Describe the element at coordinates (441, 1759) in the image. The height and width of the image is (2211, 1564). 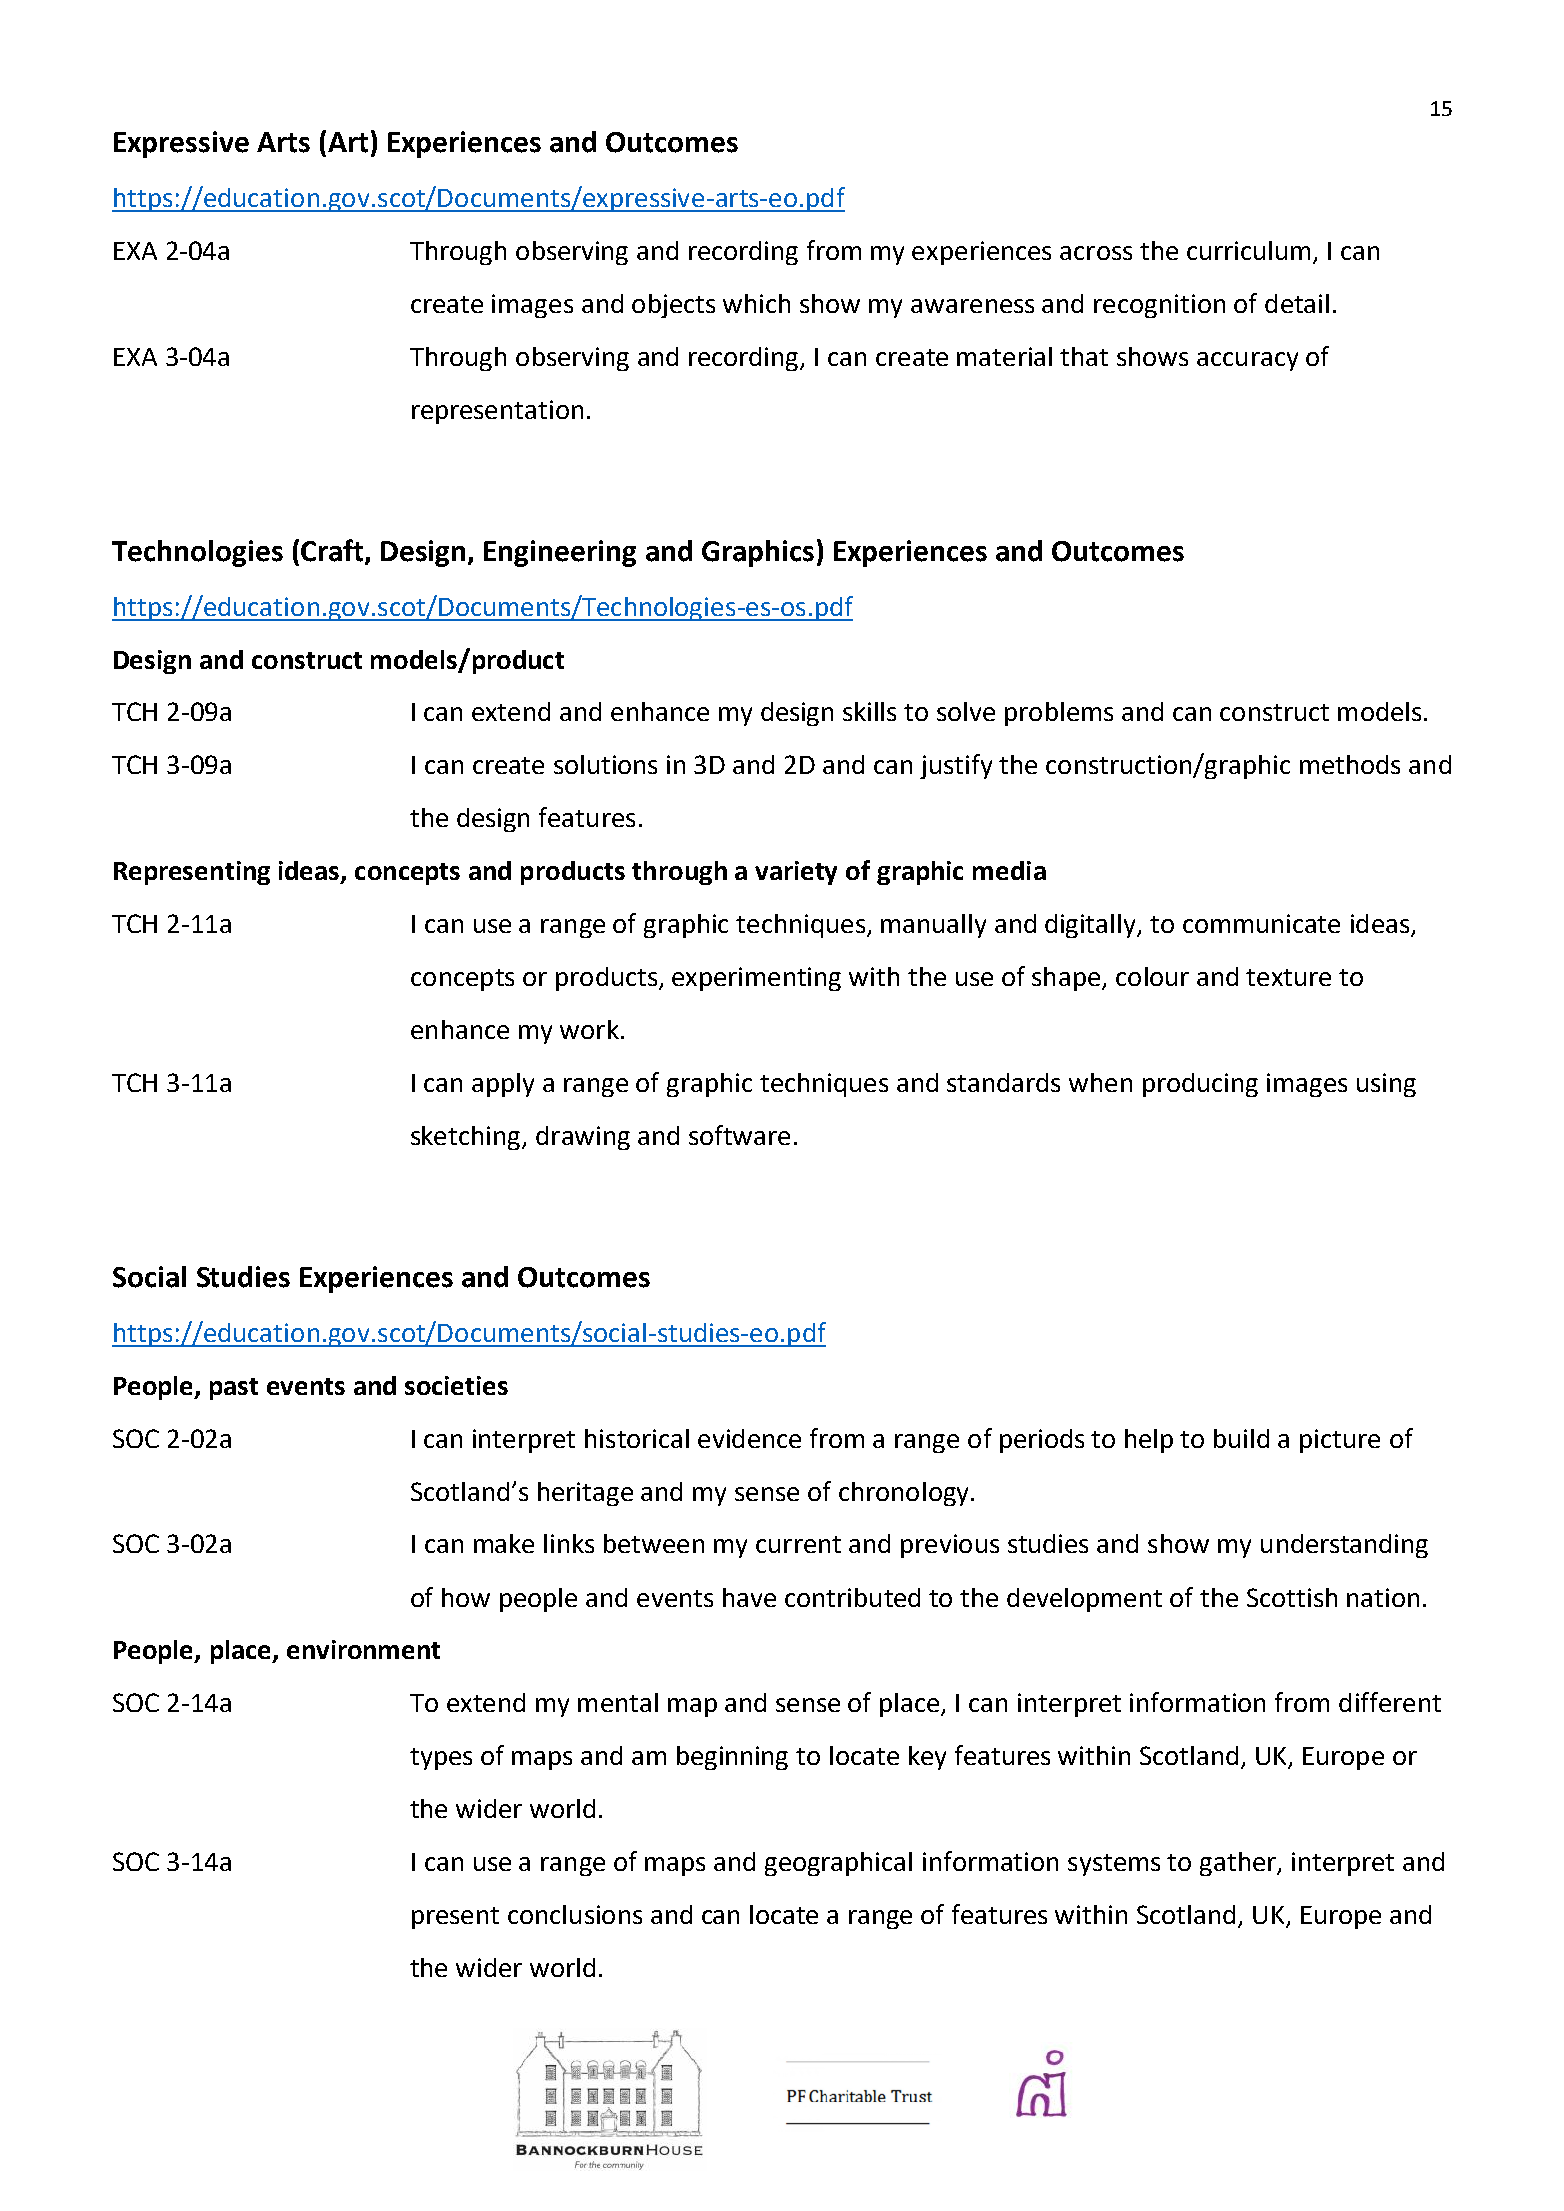
I see `types` at that location.
